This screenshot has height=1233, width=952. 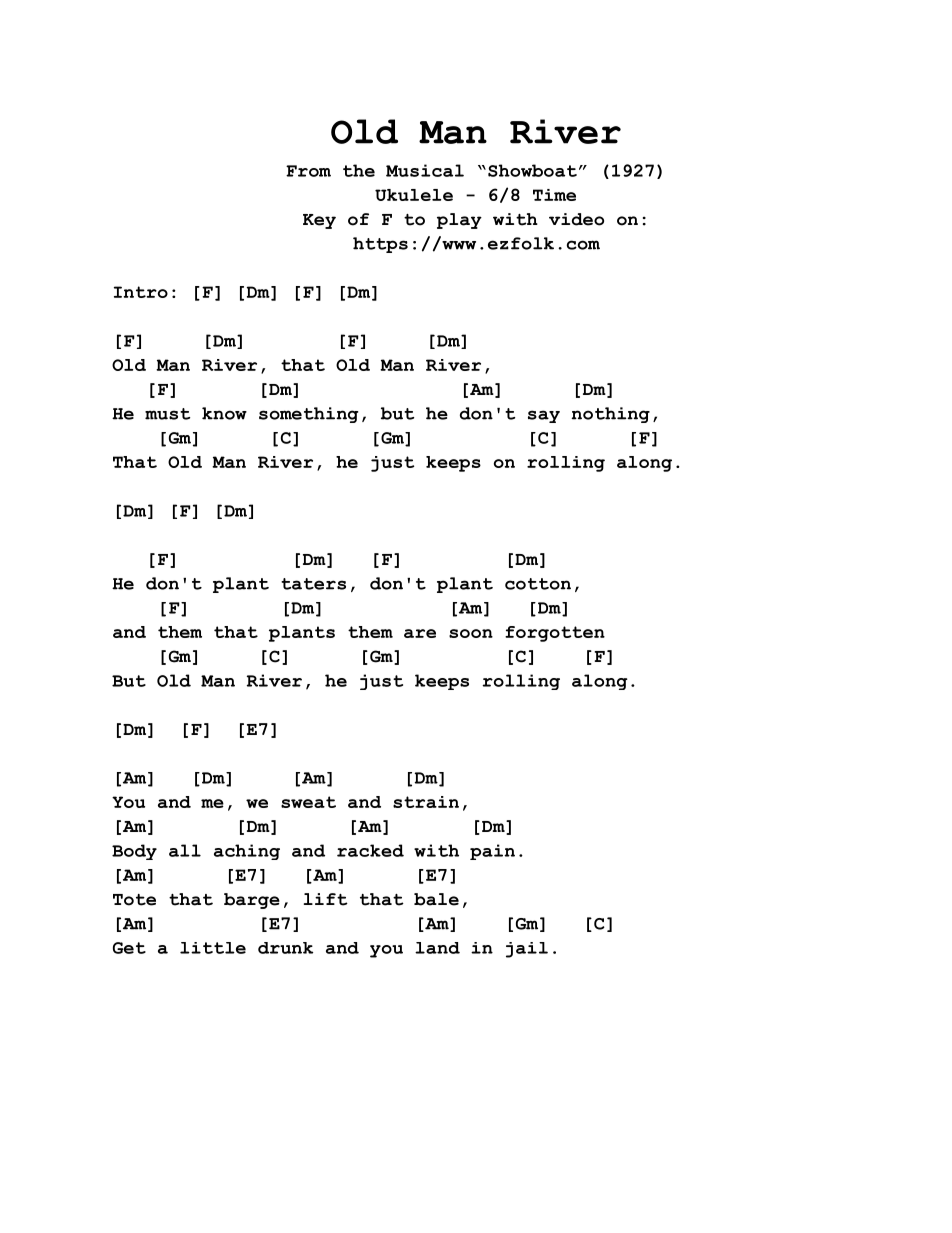 What do you see at coordinates (527, 950) in the screenshot?
I see `jail` at bounding box center [527, 950].
